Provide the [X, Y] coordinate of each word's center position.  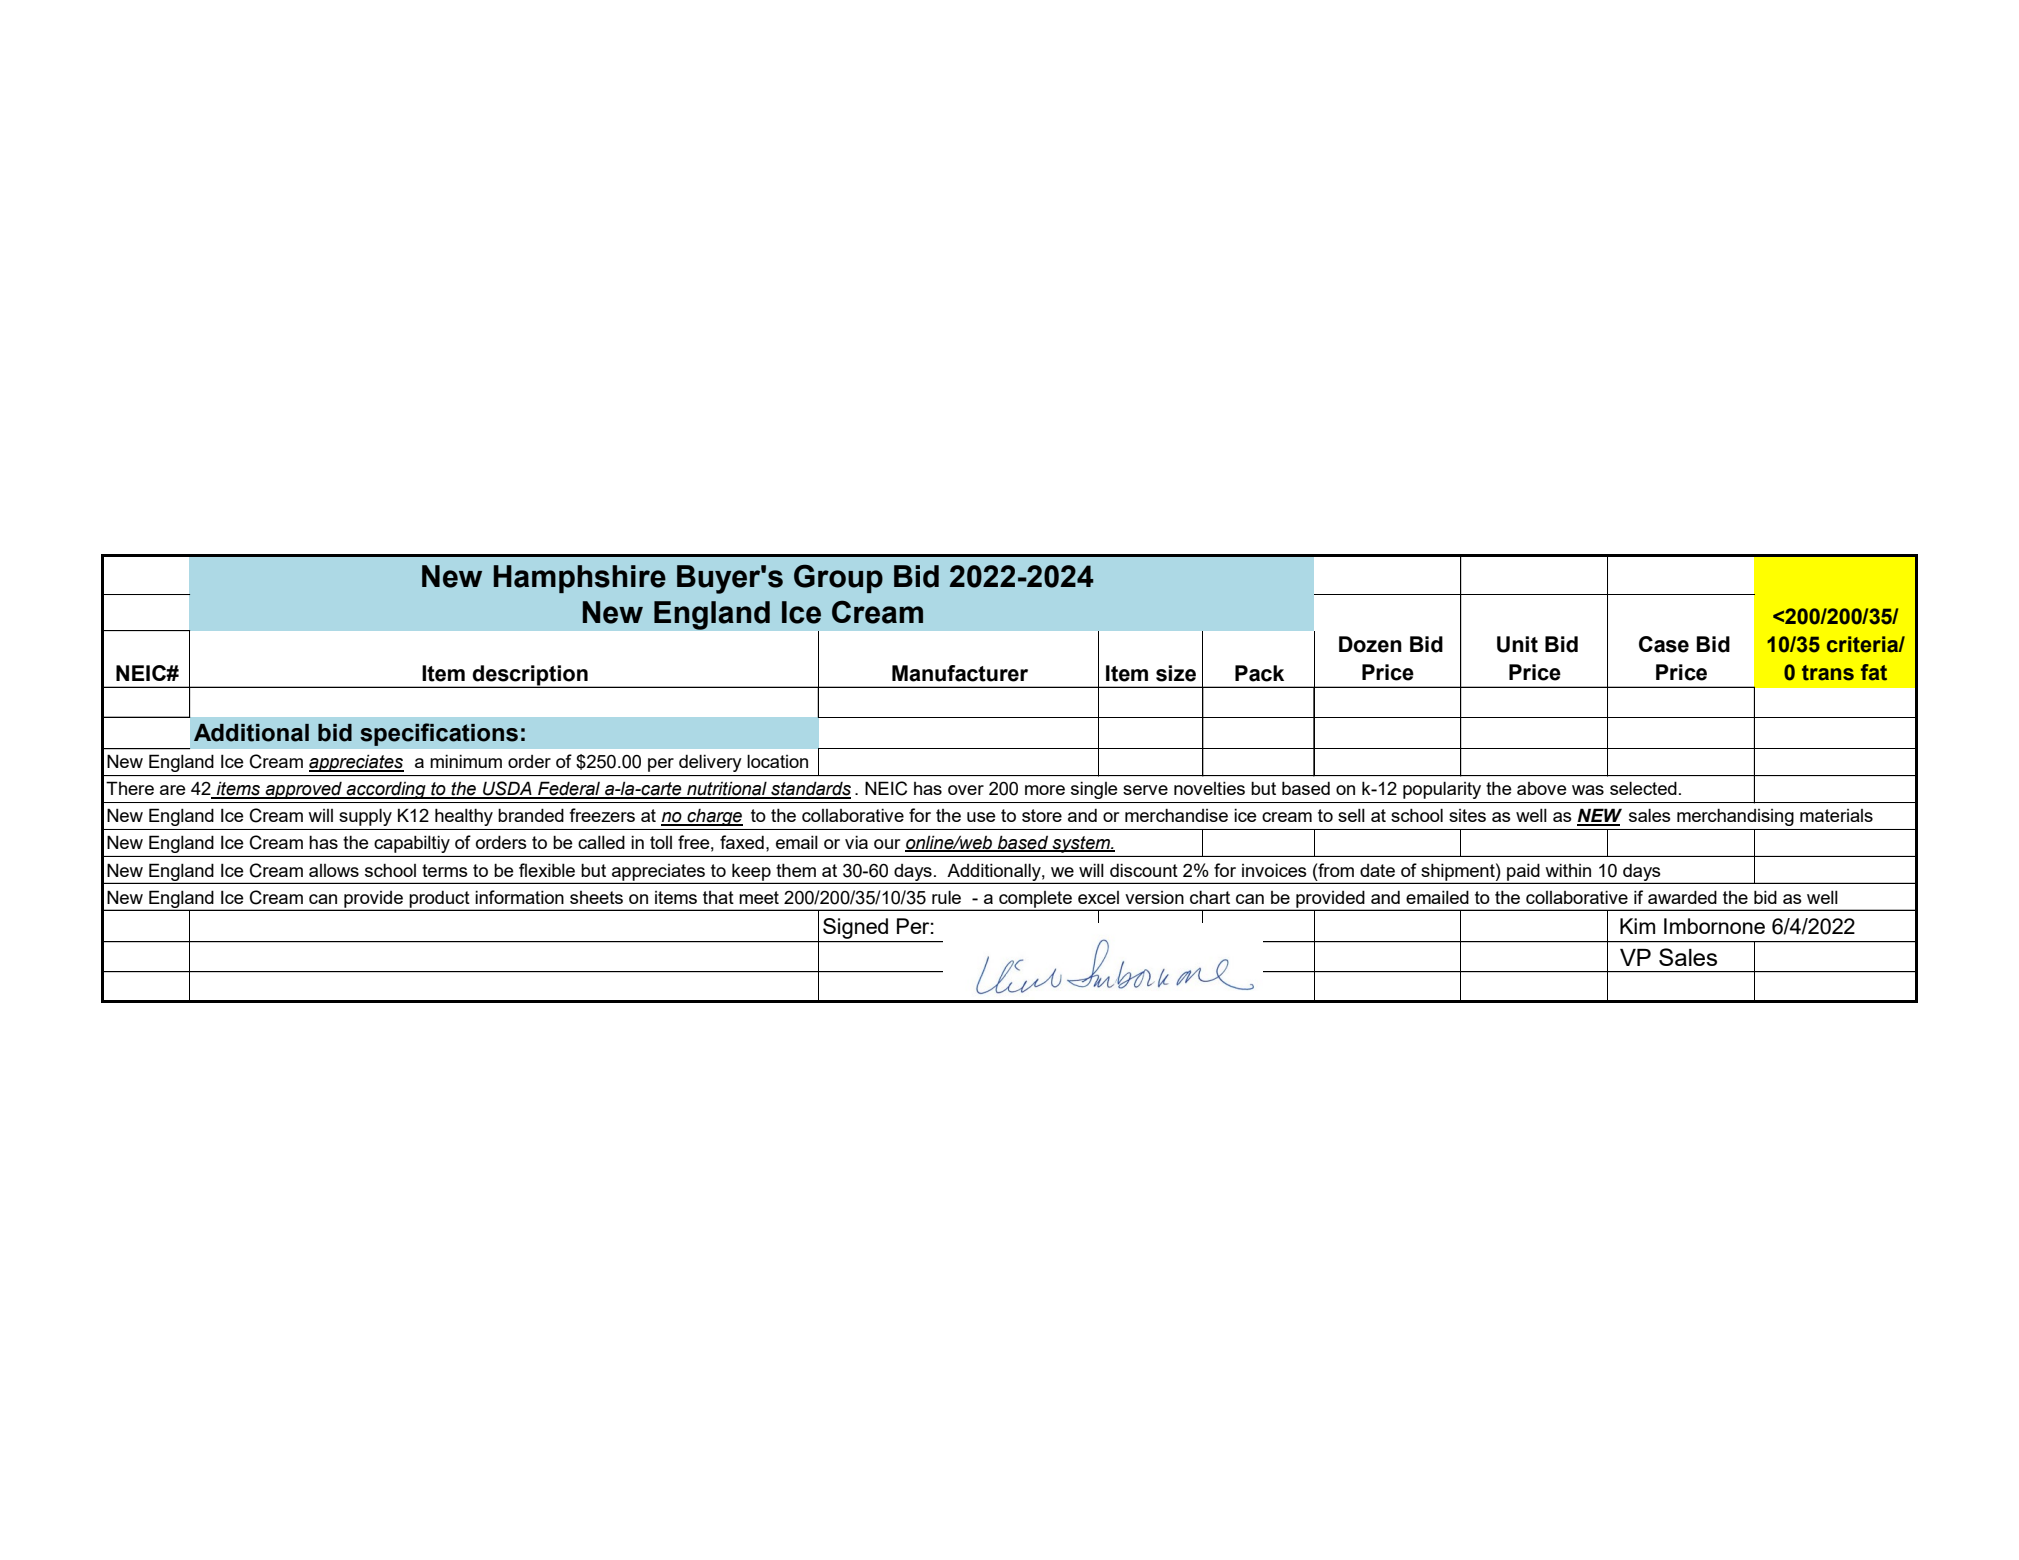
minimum [466, 761]
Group [838, 578]
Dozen [1370, 644]
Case [1664, 644]
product [439, 900]
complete [1035, 900]
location [777, 761]
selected [1643, 788]
